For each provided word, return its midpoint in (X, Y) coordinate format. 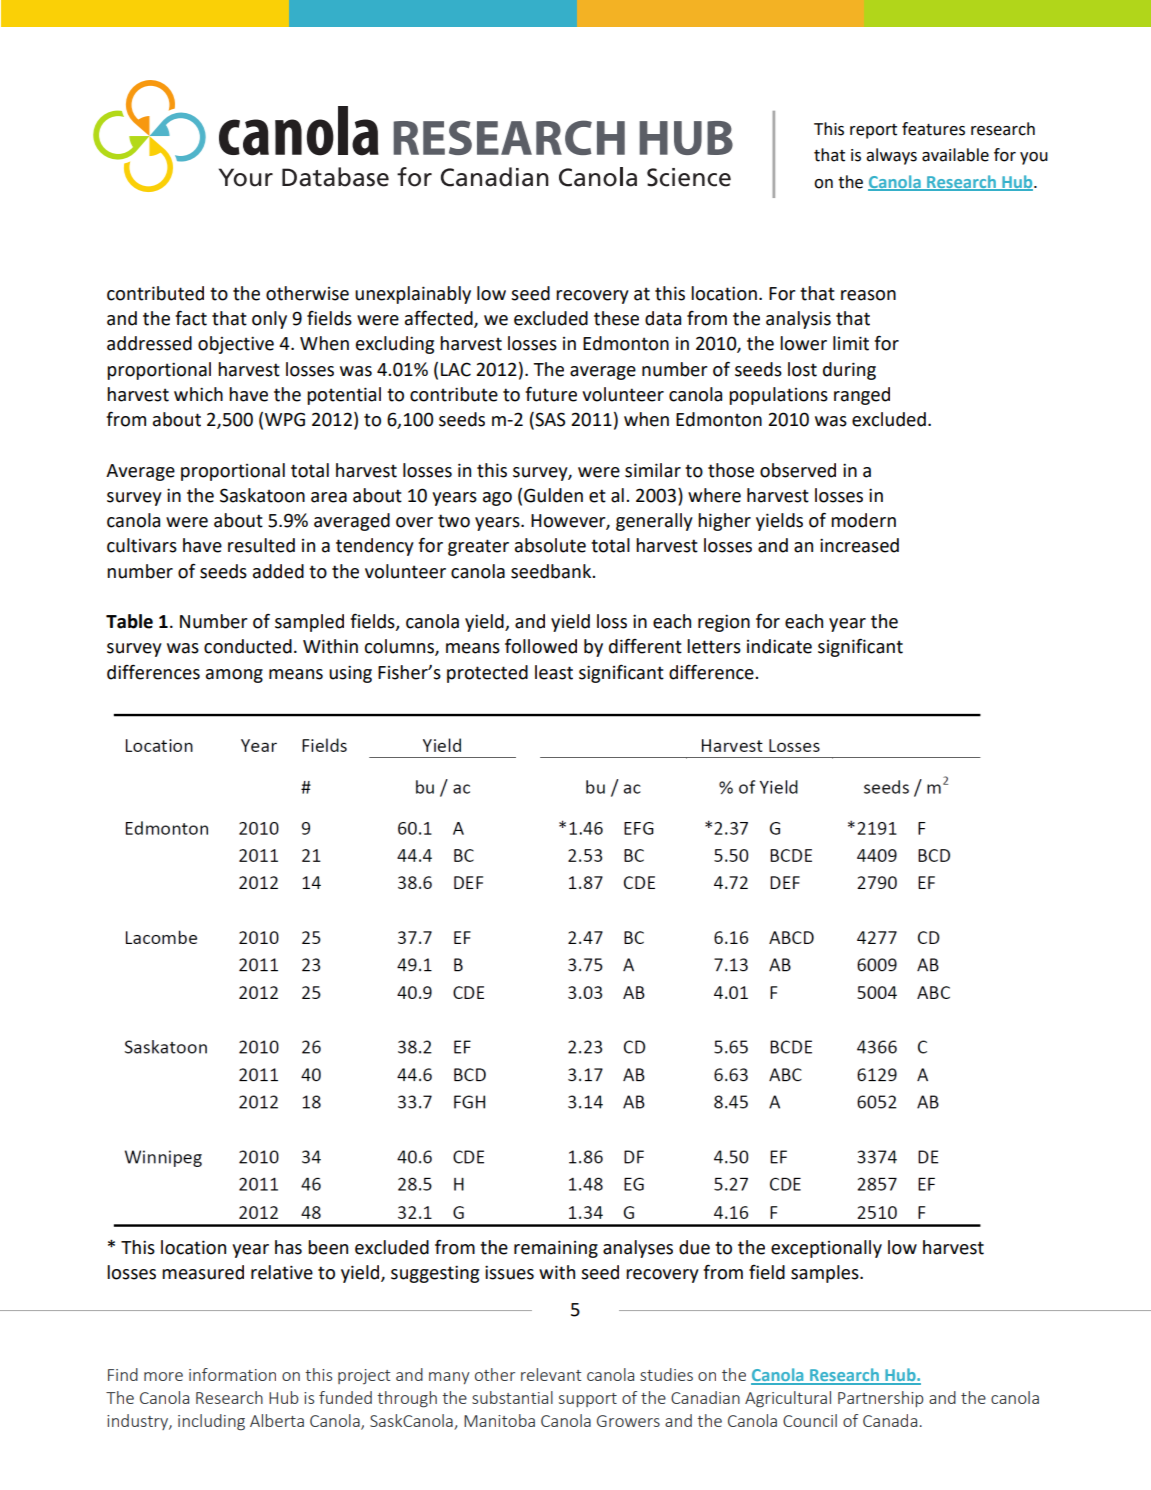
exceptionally (826, 1249)
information (232, 1374)
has (288, 1247)
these (616, 318)
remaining (556, 1249)
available (955, 155)
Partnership (881, 1399)
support (588, 1400)
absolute (550, 545)
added (278, 571)
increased (859, 545)
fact (191, 318)
